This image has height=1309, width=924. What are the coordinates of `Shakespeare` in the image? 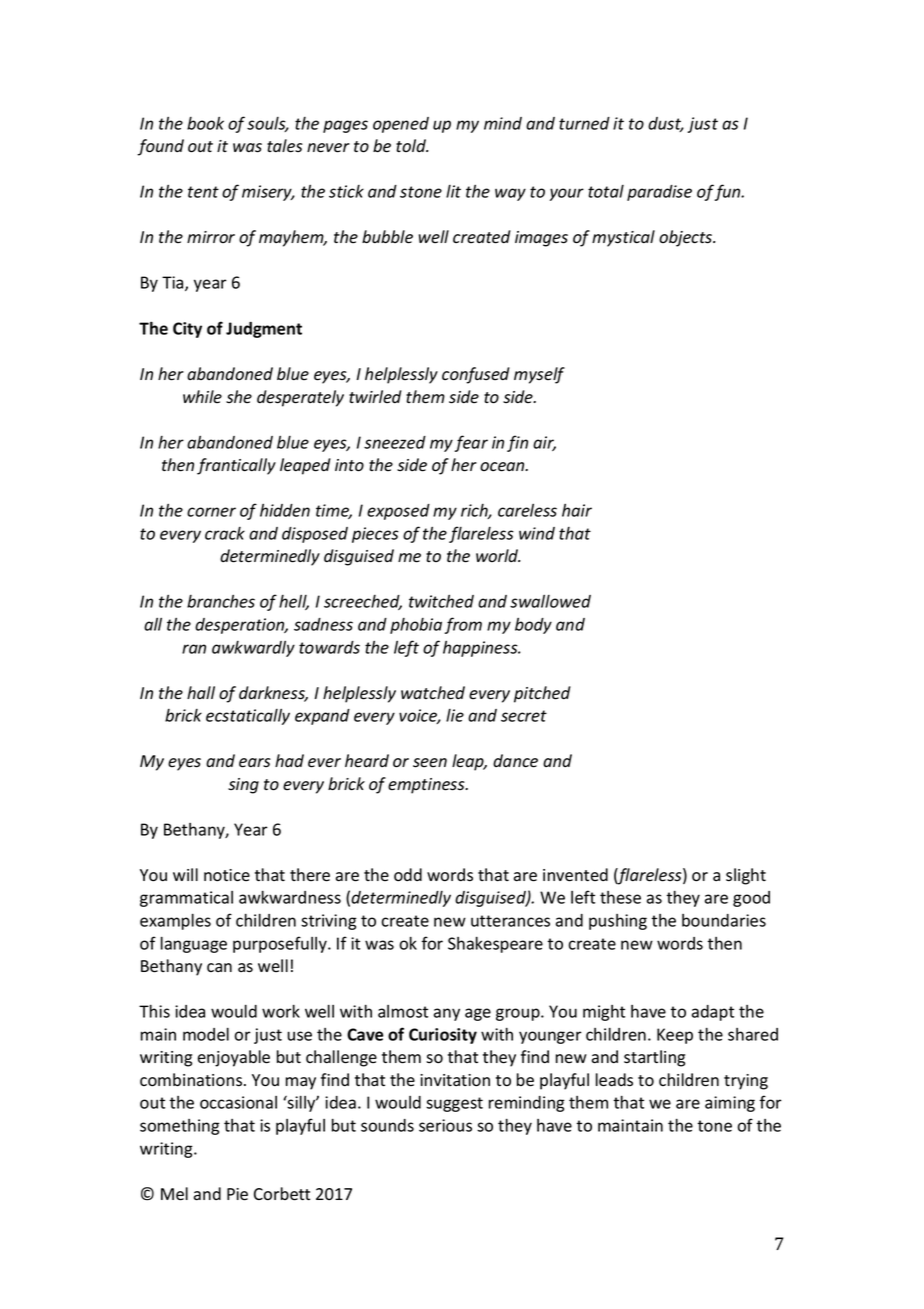 It's located at (495, 944).
